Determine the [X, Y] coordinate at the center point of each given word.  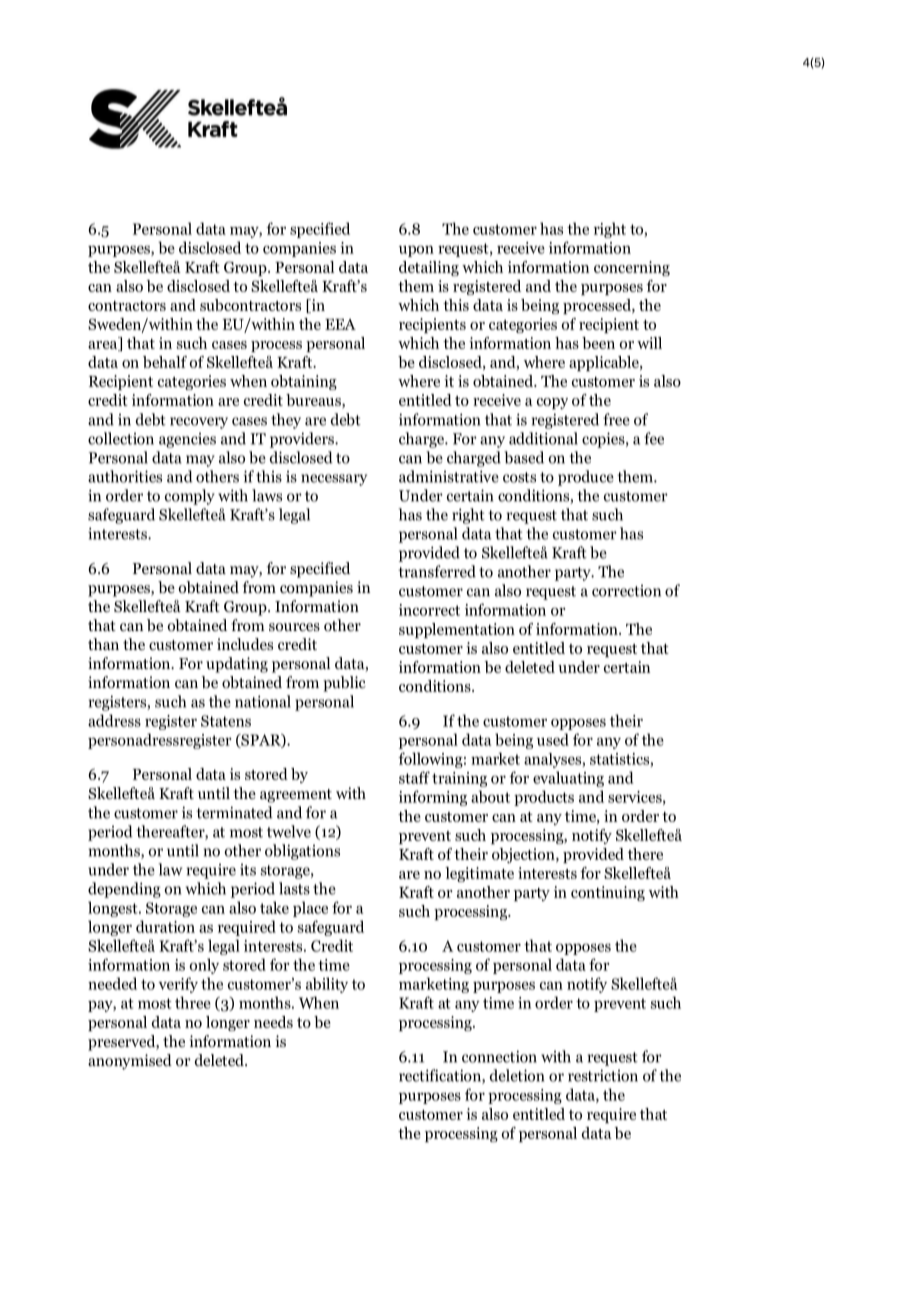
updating [237, 665]
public [344, 684]
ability [327, 985]
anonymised [130, 1062]
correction [626, 591]
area [104, 346]
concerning [632, 268]
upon [416, 251]
